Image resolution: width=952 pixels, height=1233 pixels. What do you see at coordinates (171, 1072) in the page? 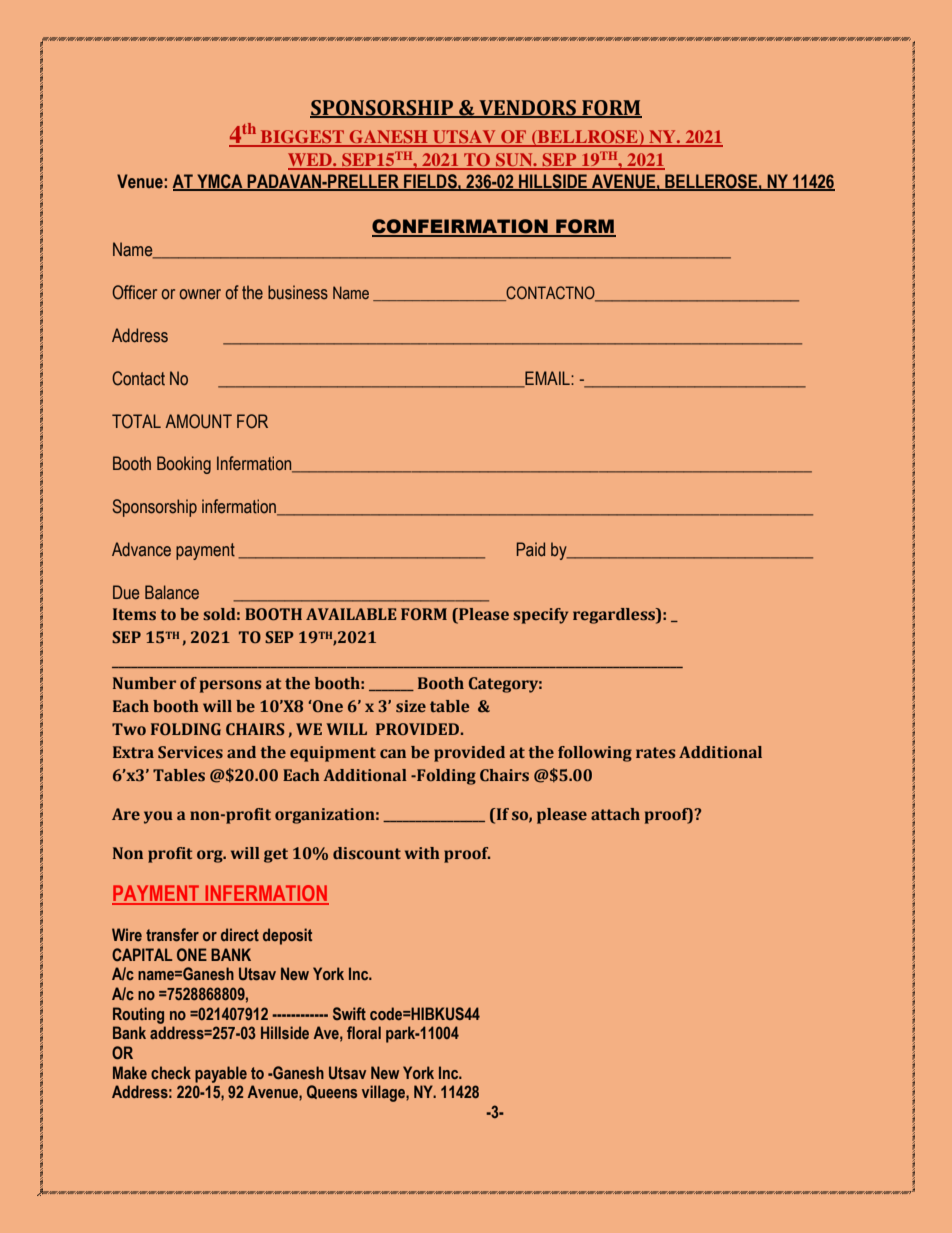
I see `check` at bounding box center [171, 1072].
